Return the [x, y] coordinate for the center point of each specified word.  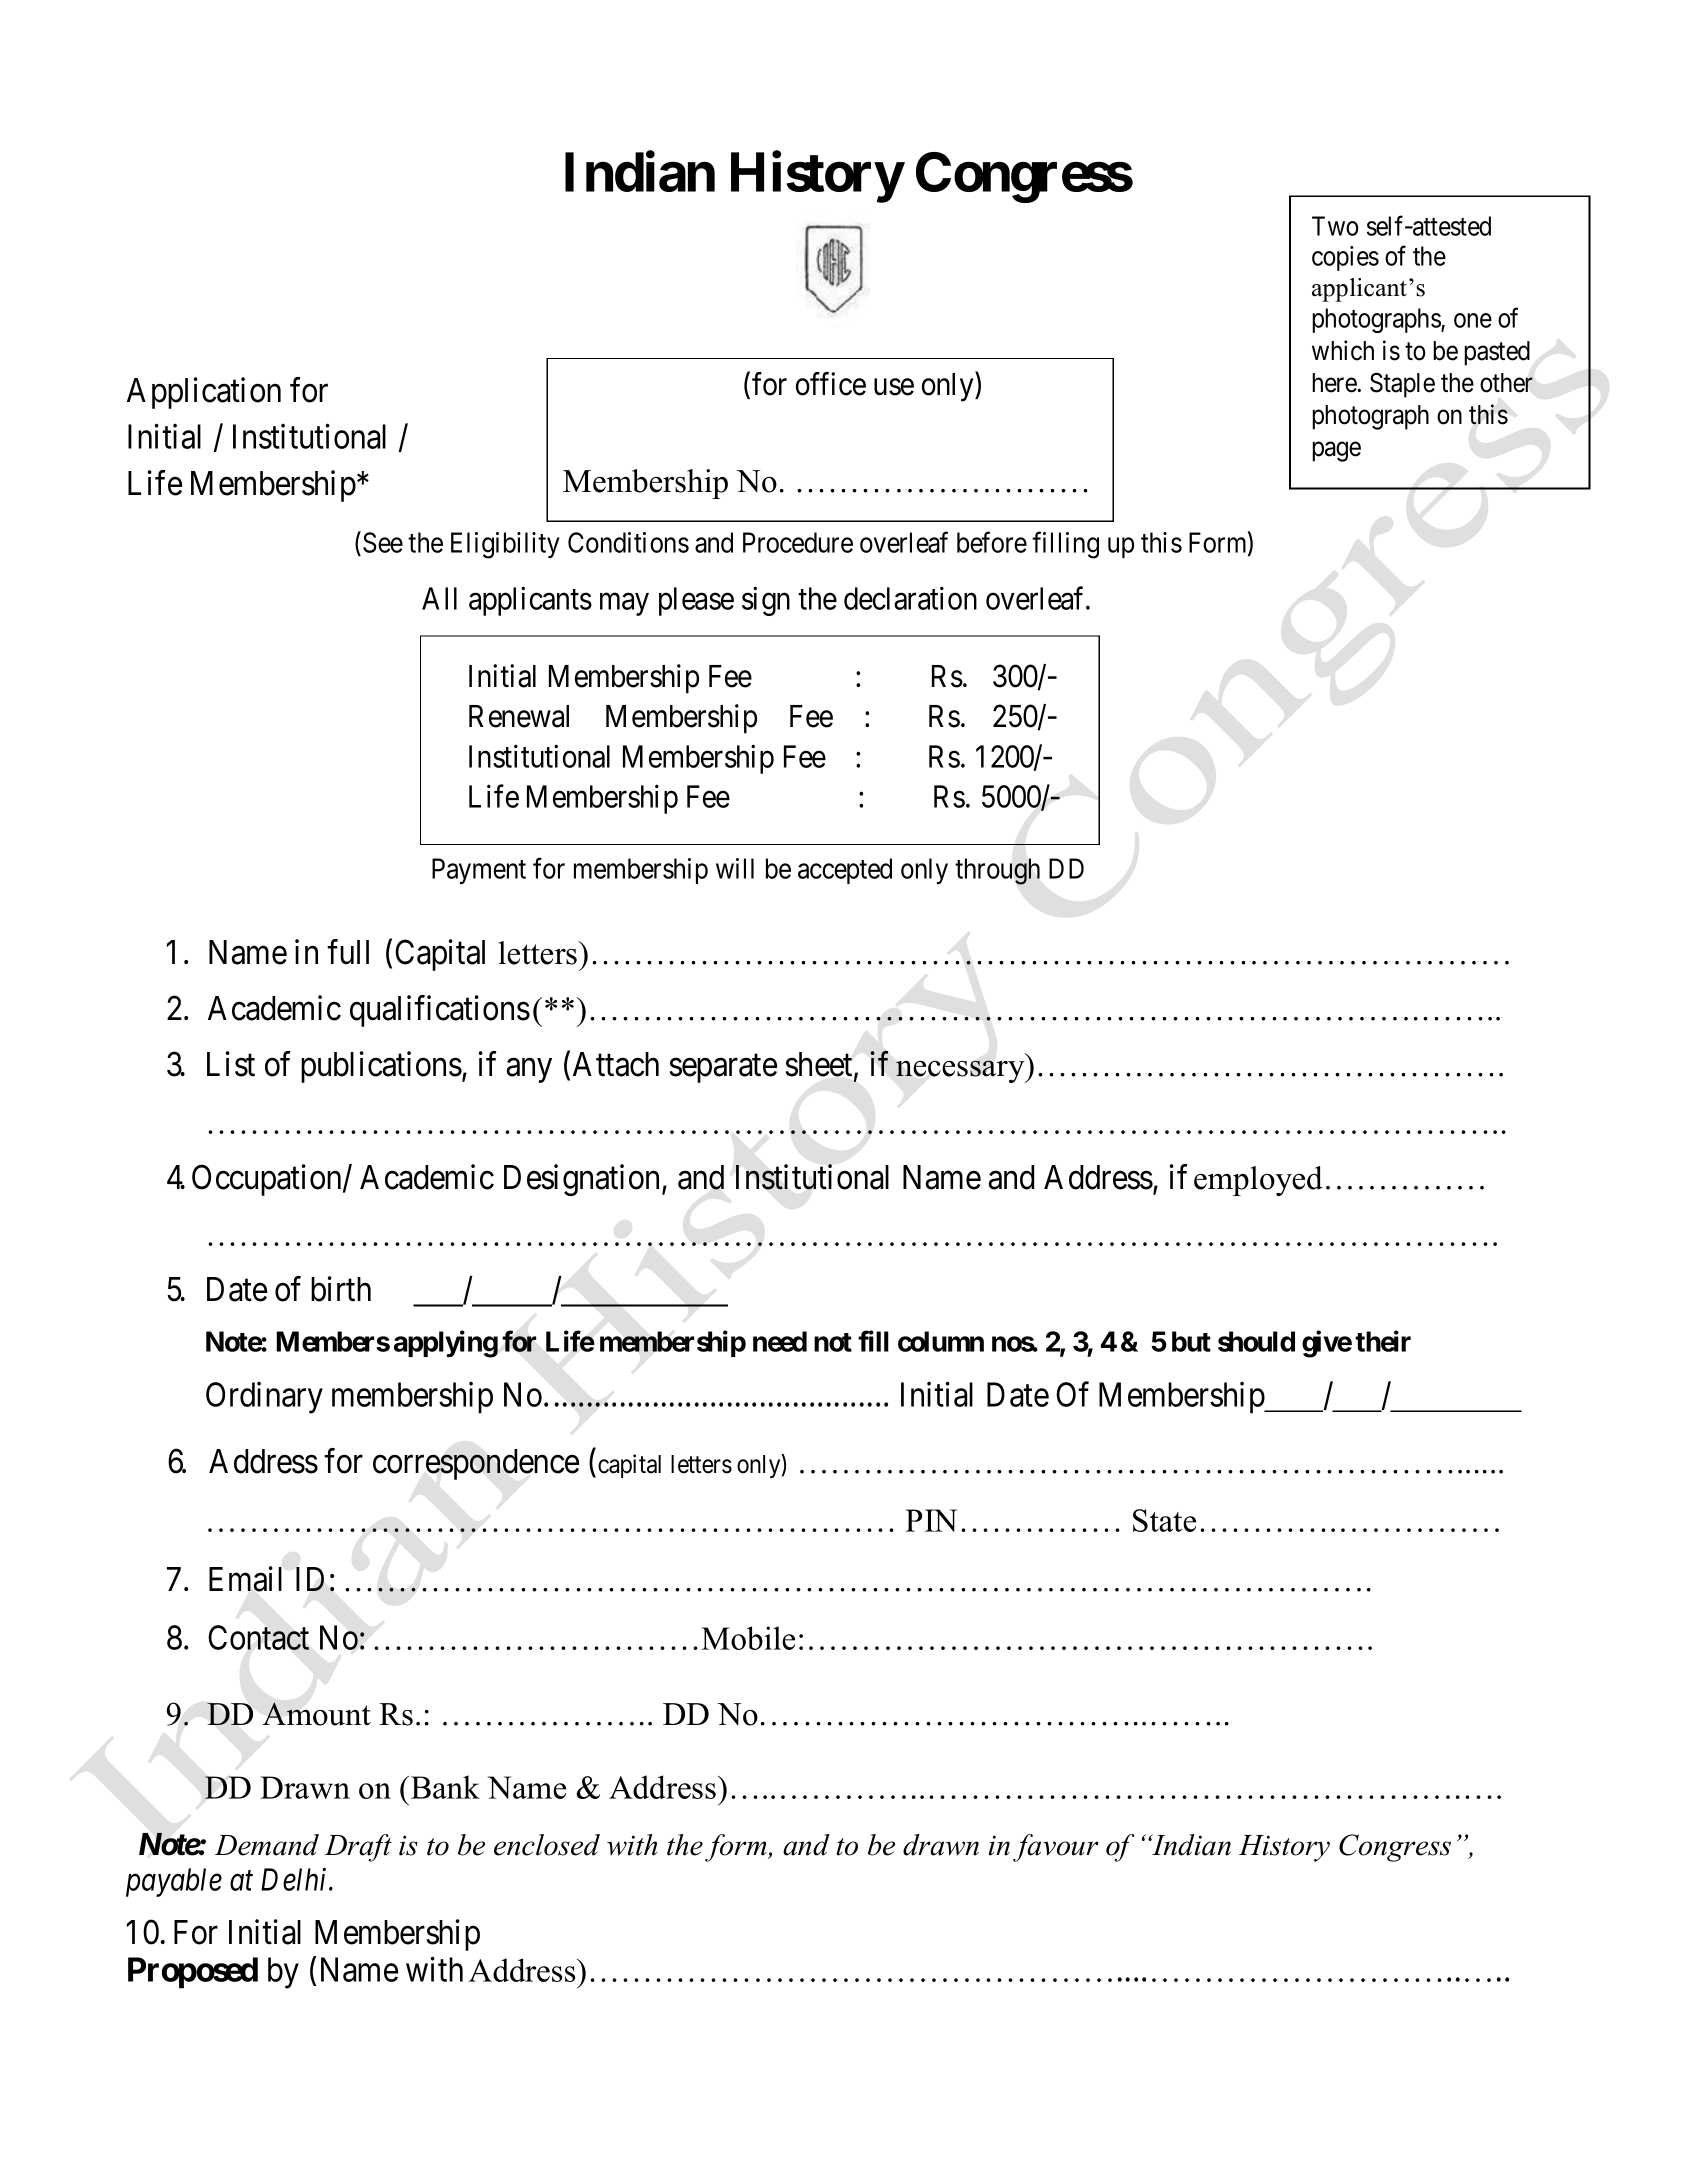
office [831, 384]
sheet [820, 1065]
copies [1345, 258]
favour [1056, 1848]
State [1164, 1520]
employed [1258, 1181]
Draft [358, 1848]
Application [204, 393]
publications [381, 1067]
